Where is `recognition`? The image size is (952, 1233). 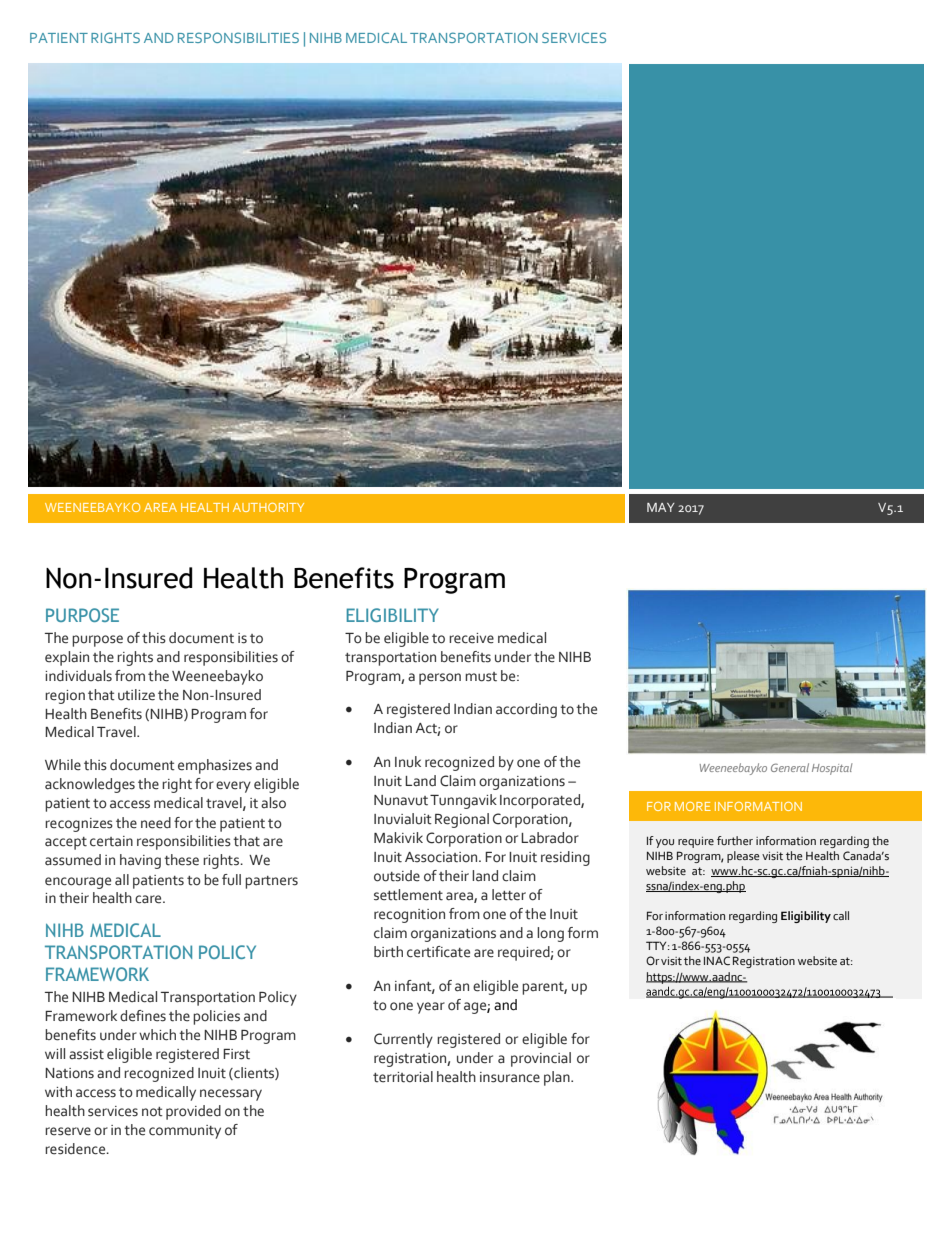
recognition is located at coordinates (409, 916).
